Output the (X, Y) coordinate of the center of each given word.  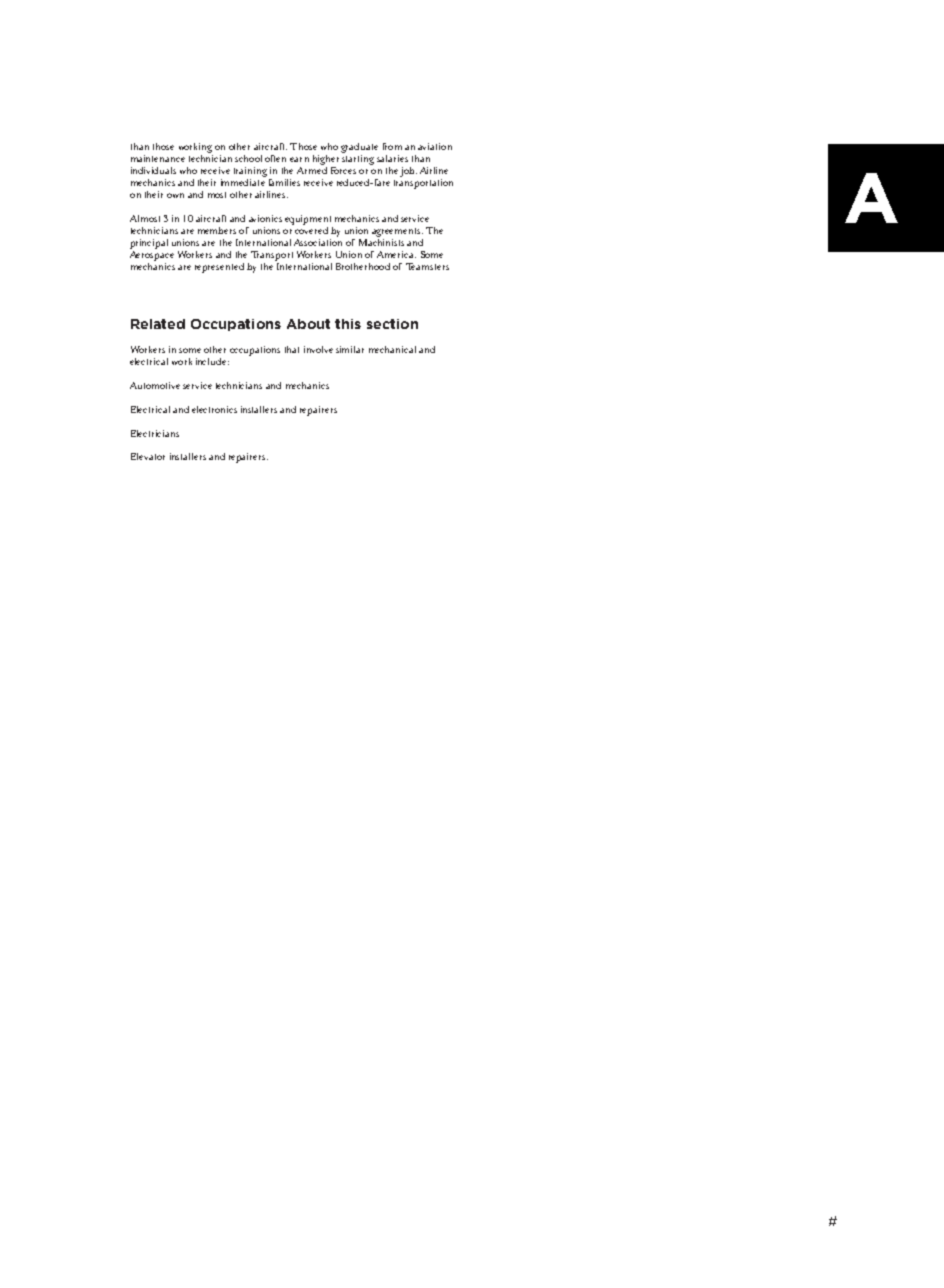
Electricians (155, 433)
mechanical (392, 349)
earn (299, 159)
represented (219, 268)
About (308, 324)
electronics (214, 409)
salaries (392, 158)
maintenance (158, 158)
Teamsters (427, 266)
